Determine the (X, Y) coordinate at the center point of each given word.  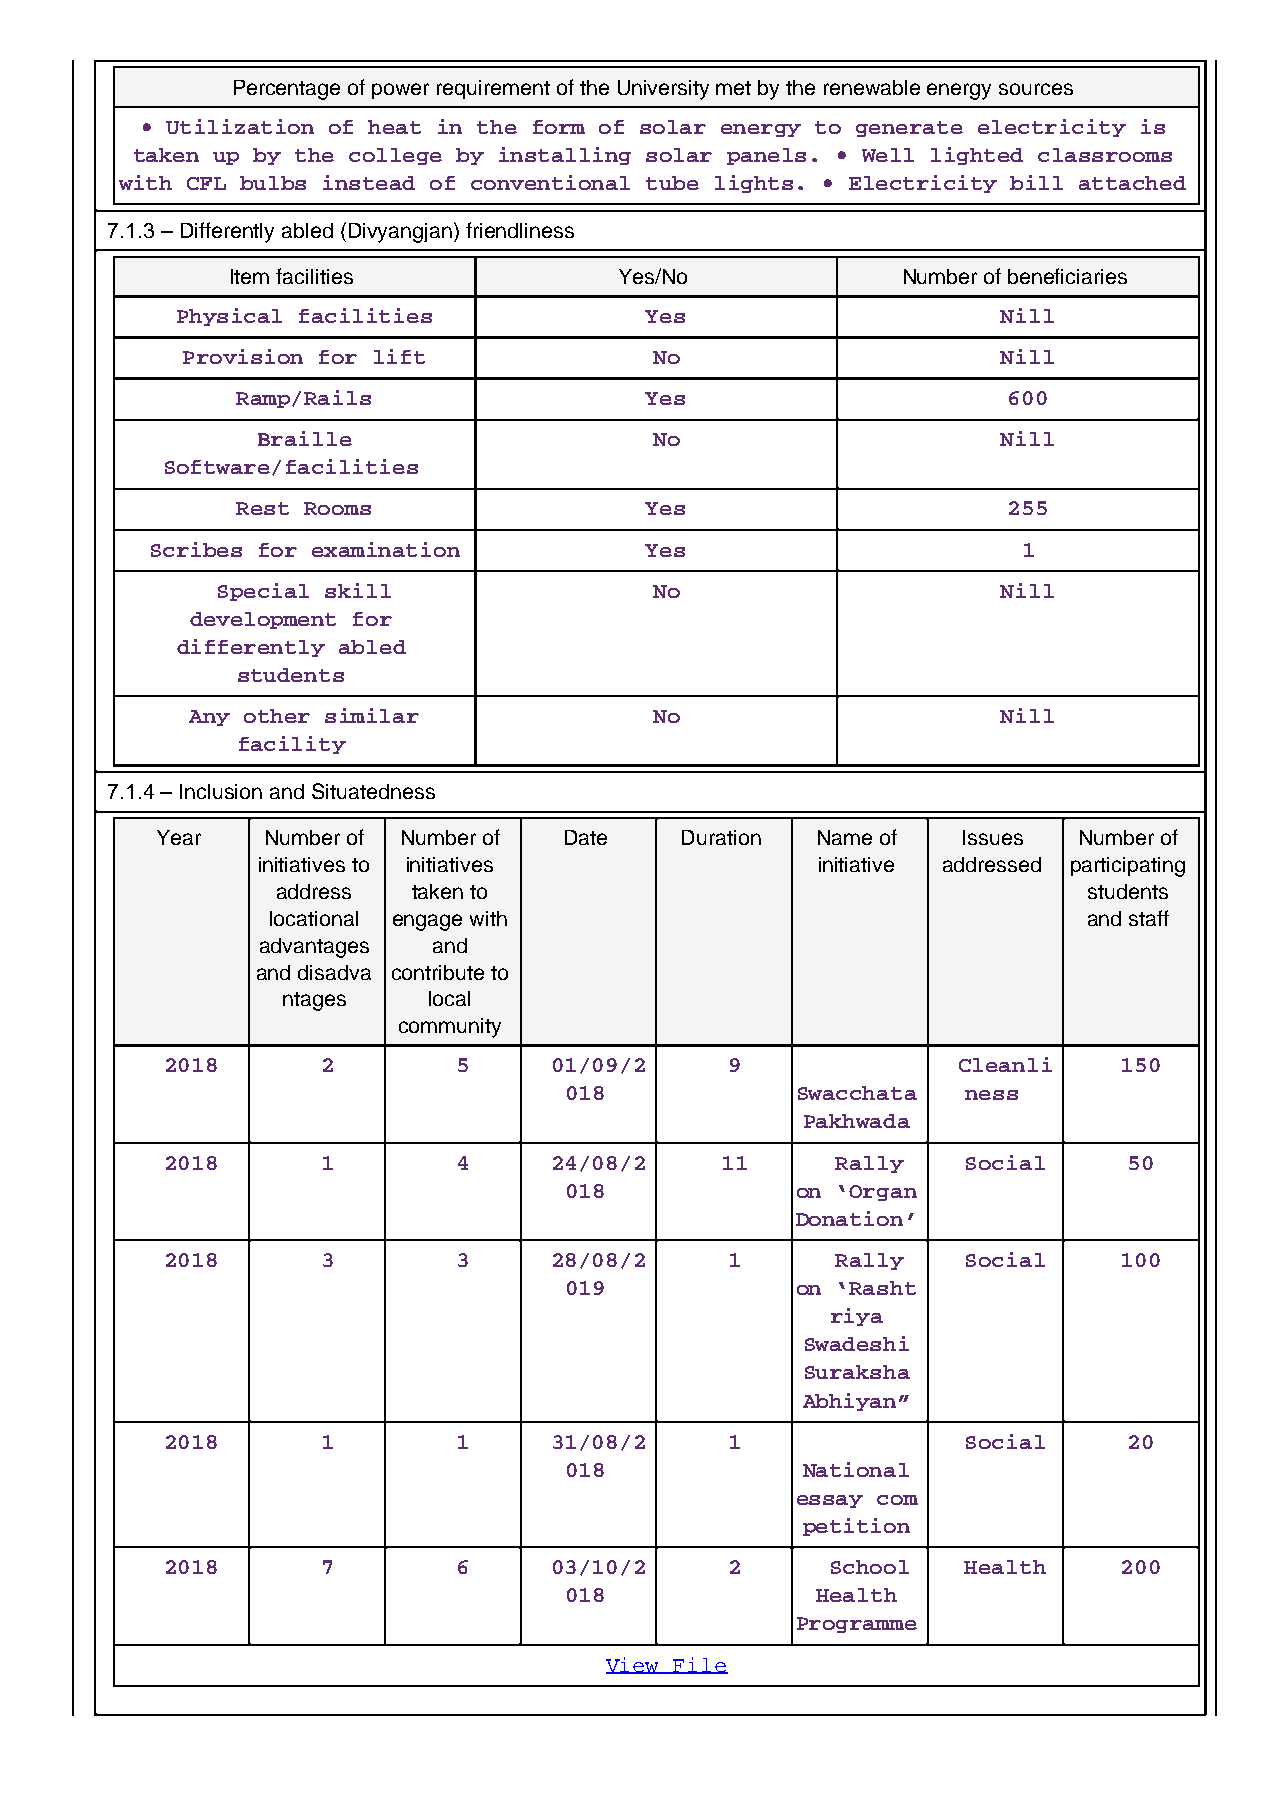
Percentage (287, 90)
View (634, 1665)
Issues (993, 837)
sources (1036, 89)
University (663, 90)
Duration (721, 837)
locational (314, 918)
